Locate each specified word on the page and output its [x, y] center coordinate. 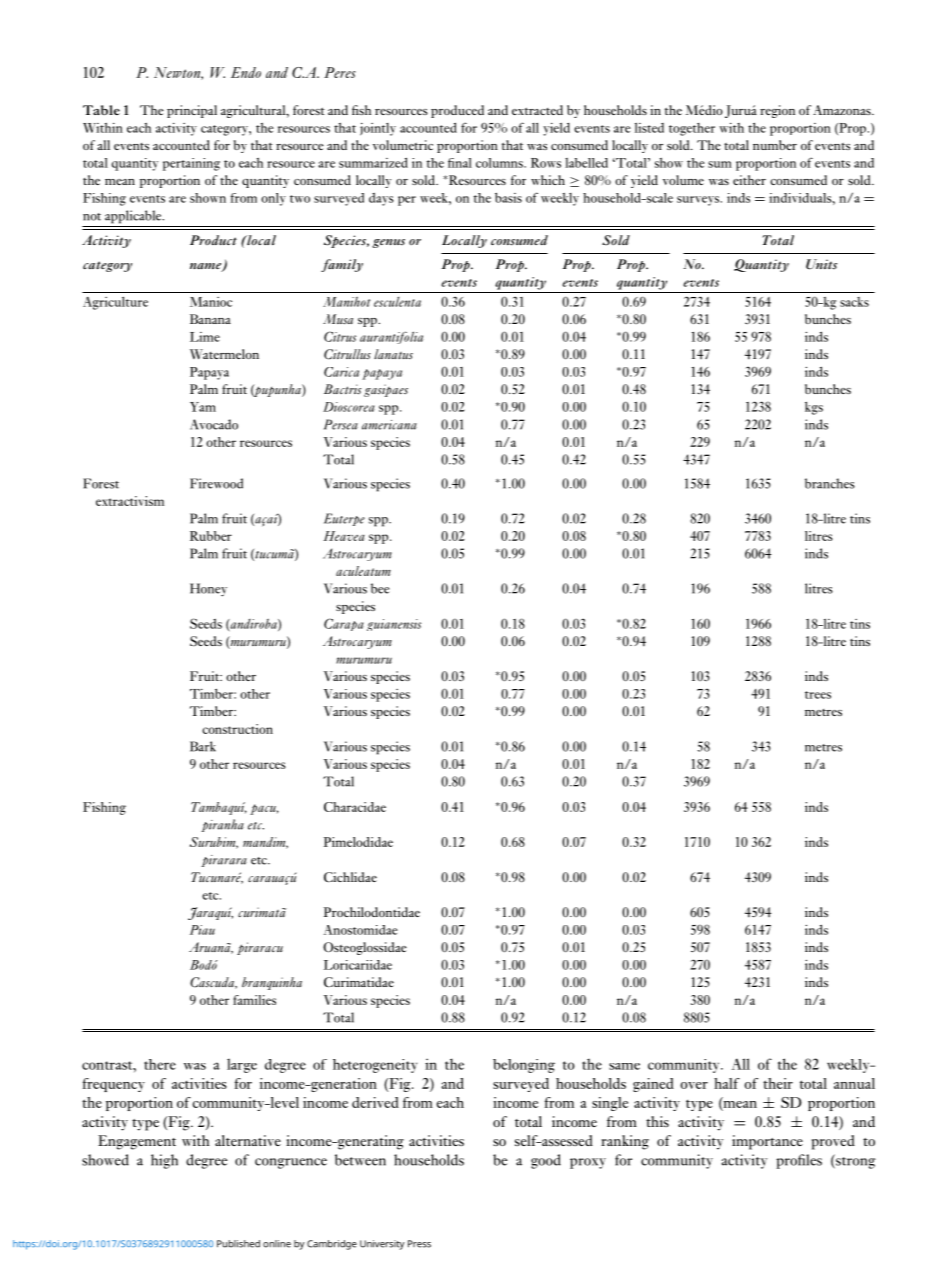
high [164, 1161]
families [254, 1000]
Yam [203, 407]
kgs [814, 408]
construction [237, 729]
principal [192, 111]
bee [380, 588]
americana [389, 425]
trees [818, 695]
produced [457, 111]
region [777, 111]
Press [419, 1244]
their [778, 1083]
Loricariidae [358, 965]
